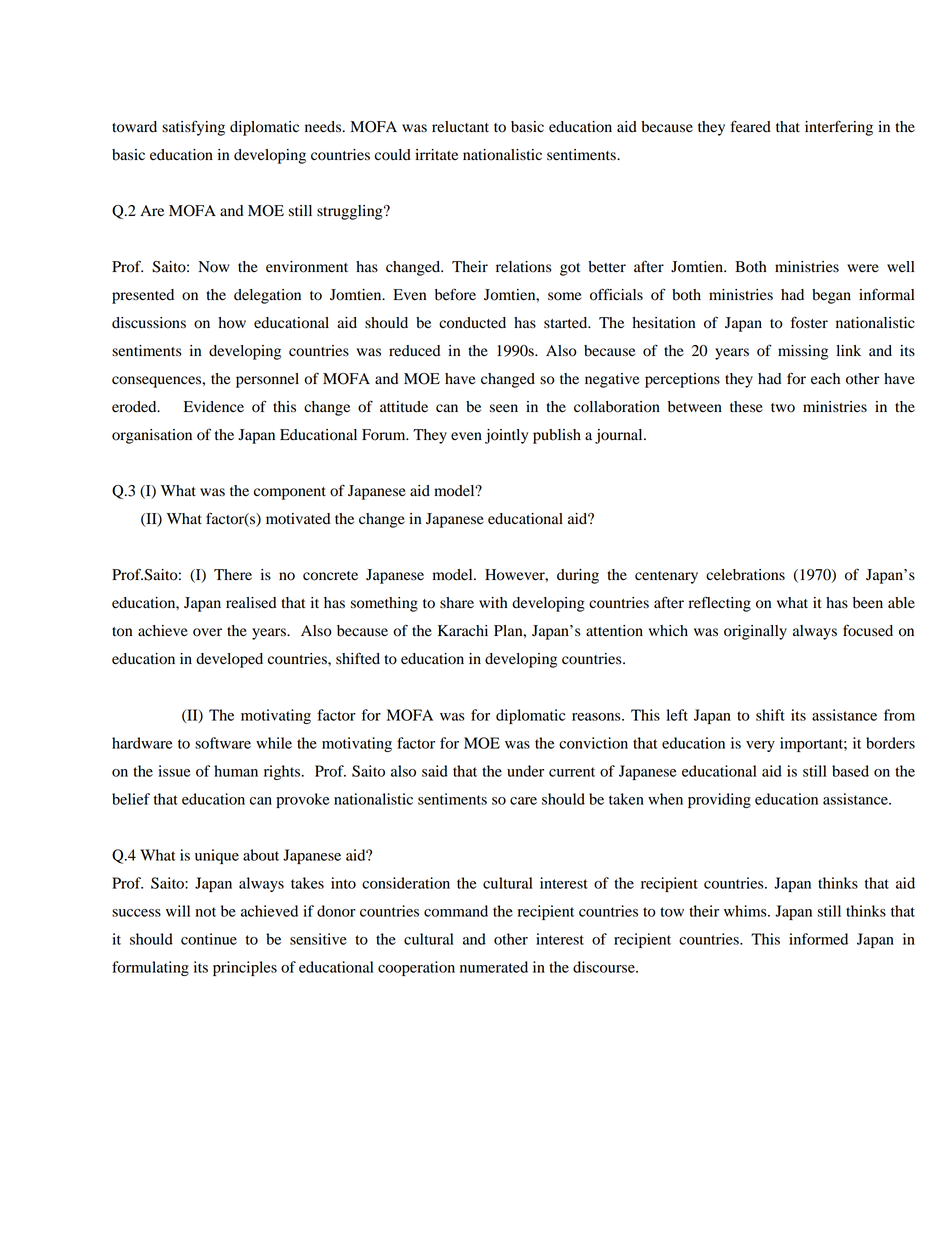  Describe the element at coordinates (818, 939) in the screenshot. I see `informed` at that location.
